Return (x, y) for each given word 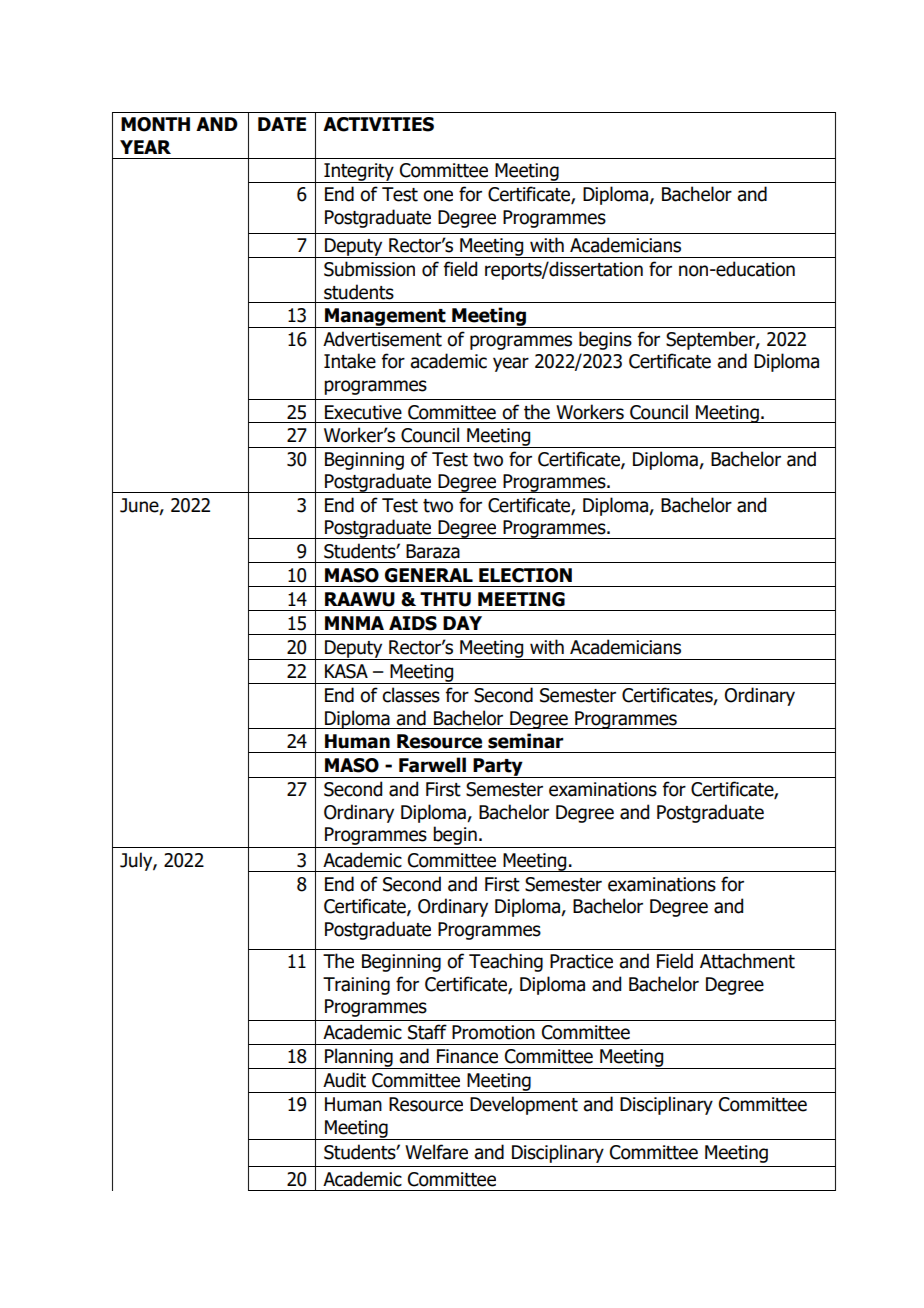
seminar (526, 741)
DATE (282, 124)
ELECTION (525, 575)
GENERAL (429, 575)
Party (498, 768)
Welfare (436, 1152)
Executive (363, 412)
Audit (344, 1080)
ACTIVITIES (378, 124)
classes (411, 695)
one (438, 196)
